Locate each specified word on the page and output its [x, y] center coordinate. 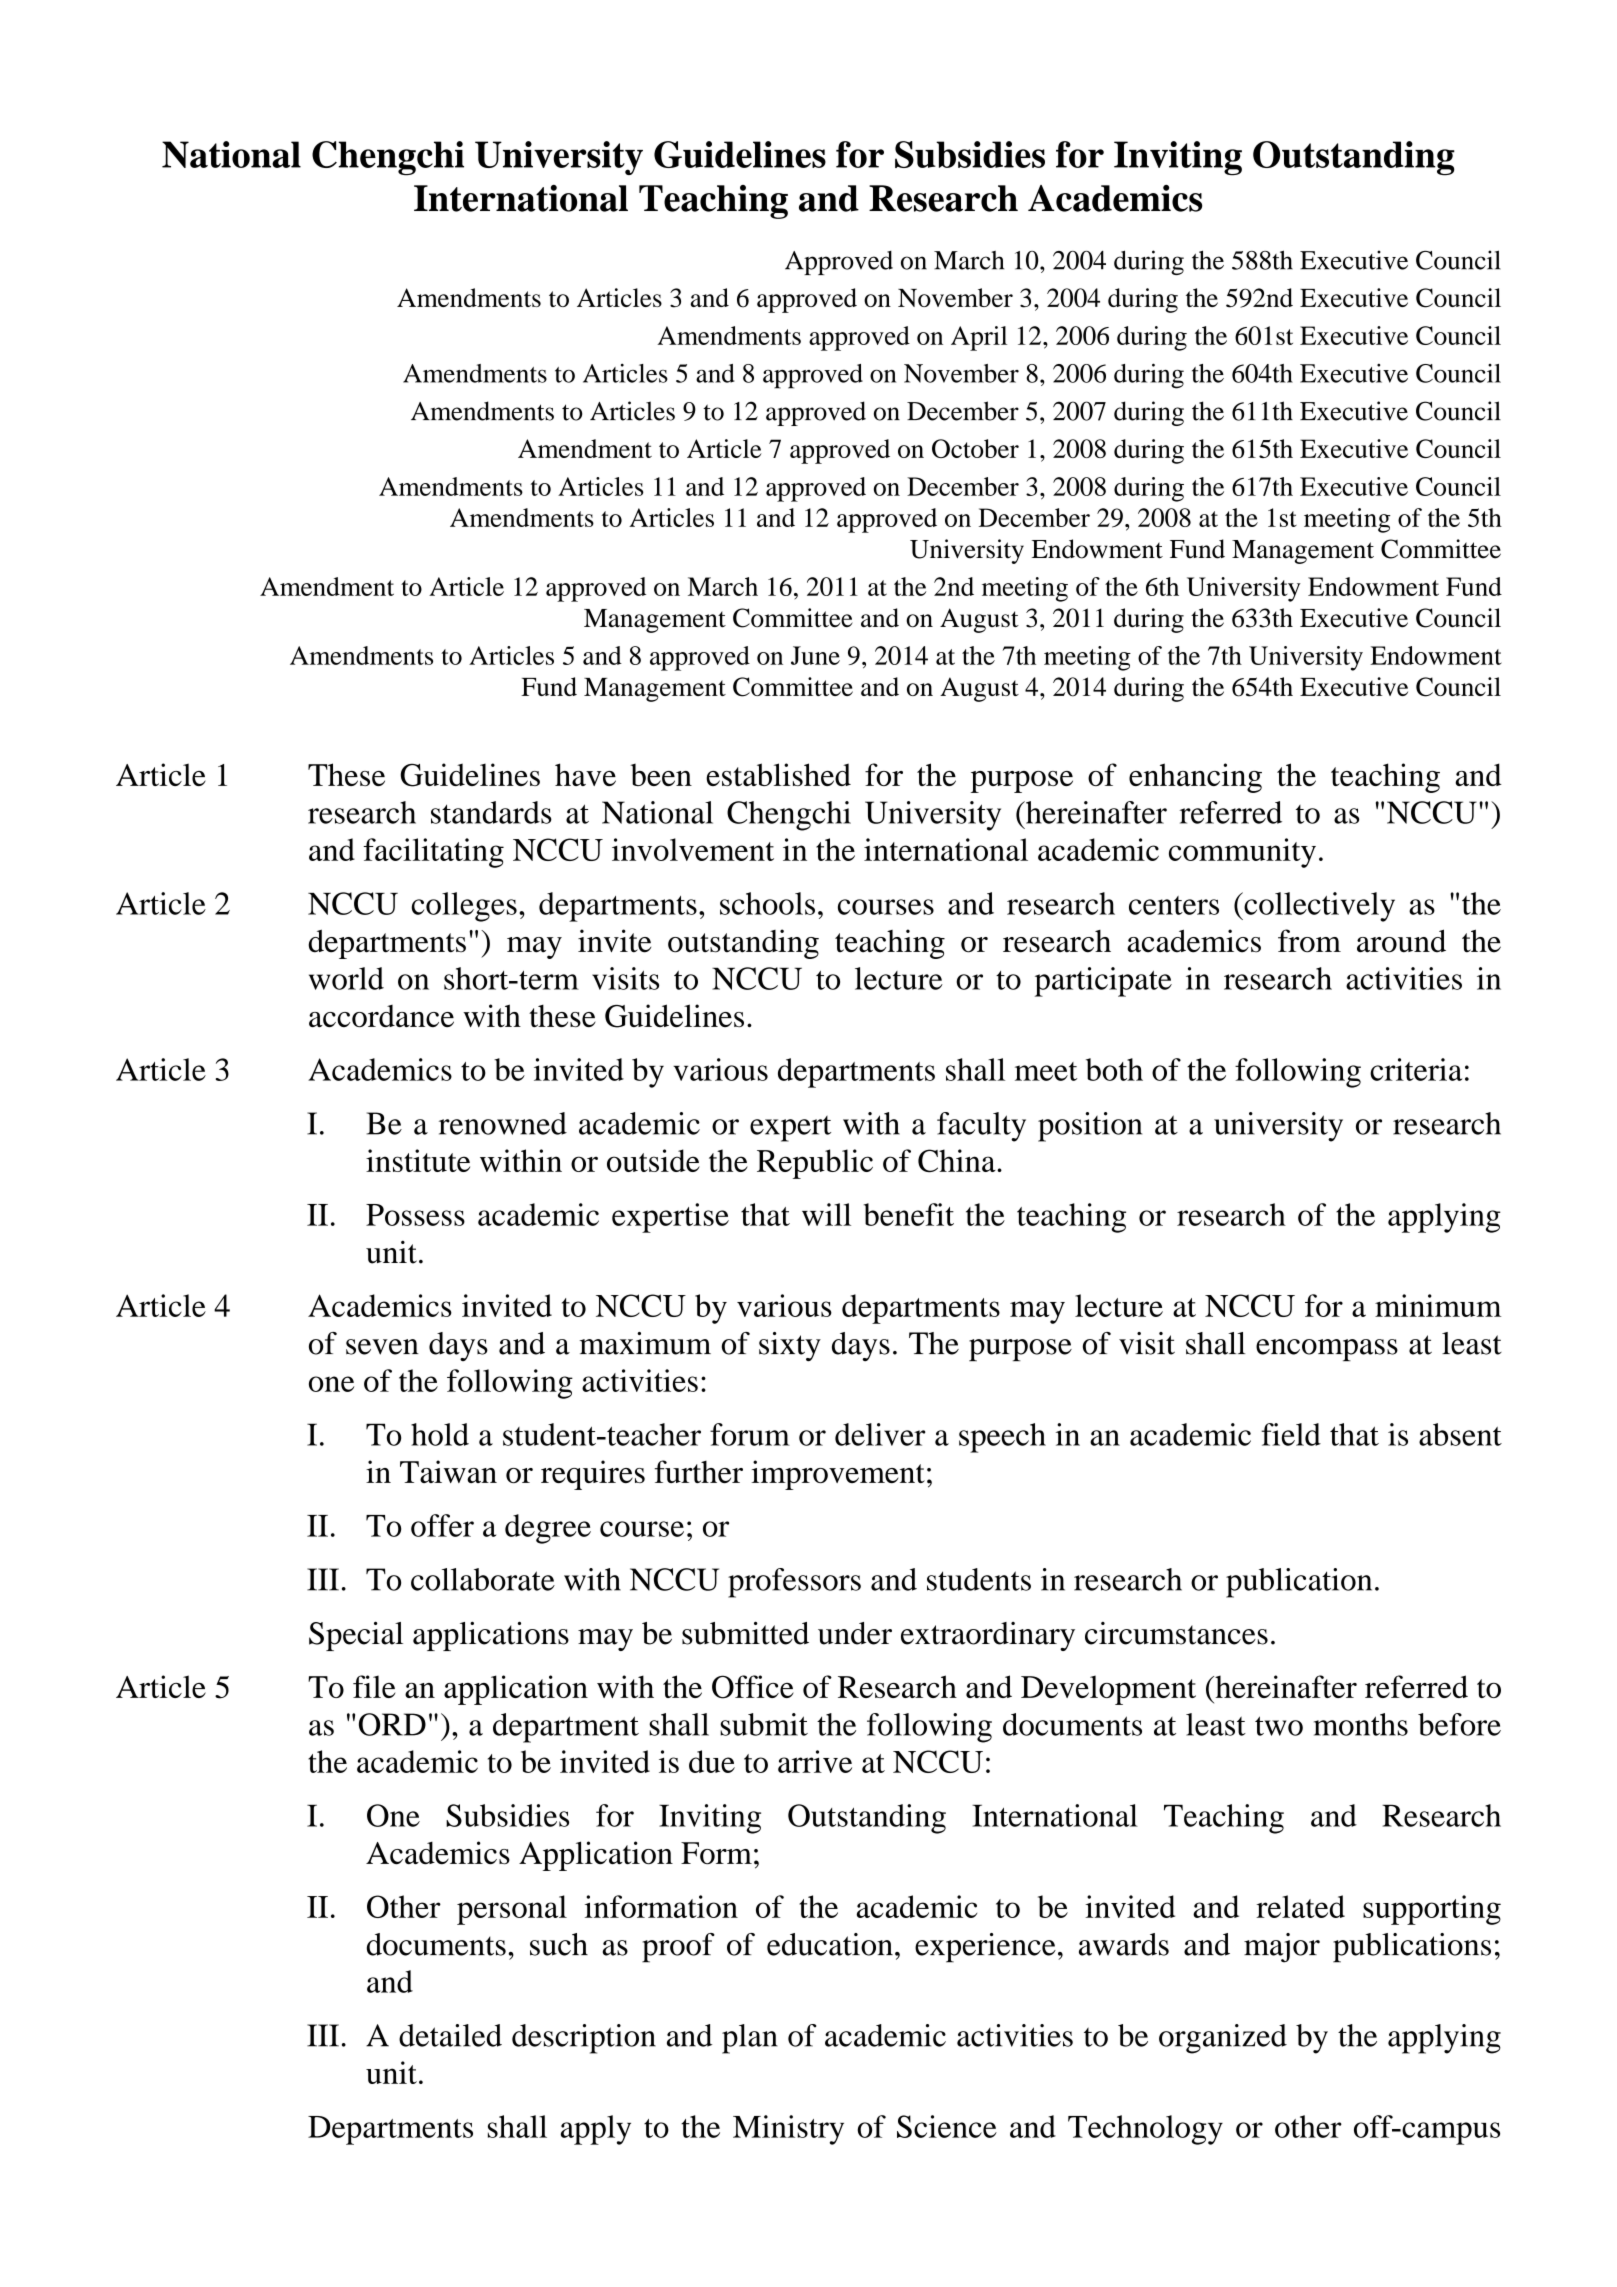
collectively [1318, 907]
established [778, 774]
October [975, 448]
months [1361, 1724]
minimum [1438, 1305]
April [979, 338]
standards [491, 812]
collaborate [483, 1579]
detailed [450, 2035]
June [815, 655]
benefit [909, 1214]
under [855, 1633]
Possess [415, 1215]
